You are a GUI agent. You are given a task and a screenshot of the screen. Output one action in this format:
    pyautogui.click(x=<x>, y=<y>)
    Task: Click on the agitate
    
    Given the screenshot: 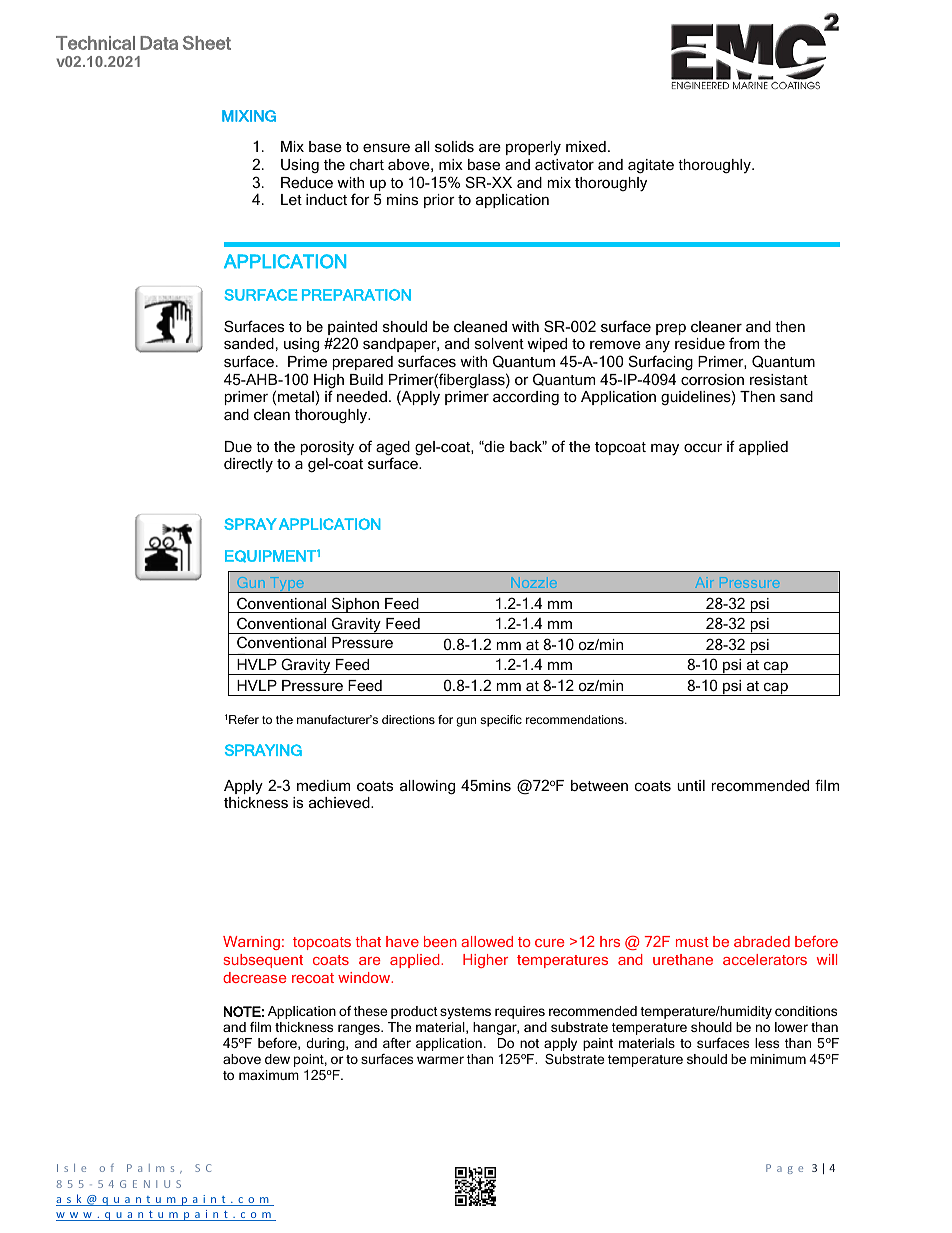 What is the action you would take?
    pyautogui.click(x=651, y=166)
